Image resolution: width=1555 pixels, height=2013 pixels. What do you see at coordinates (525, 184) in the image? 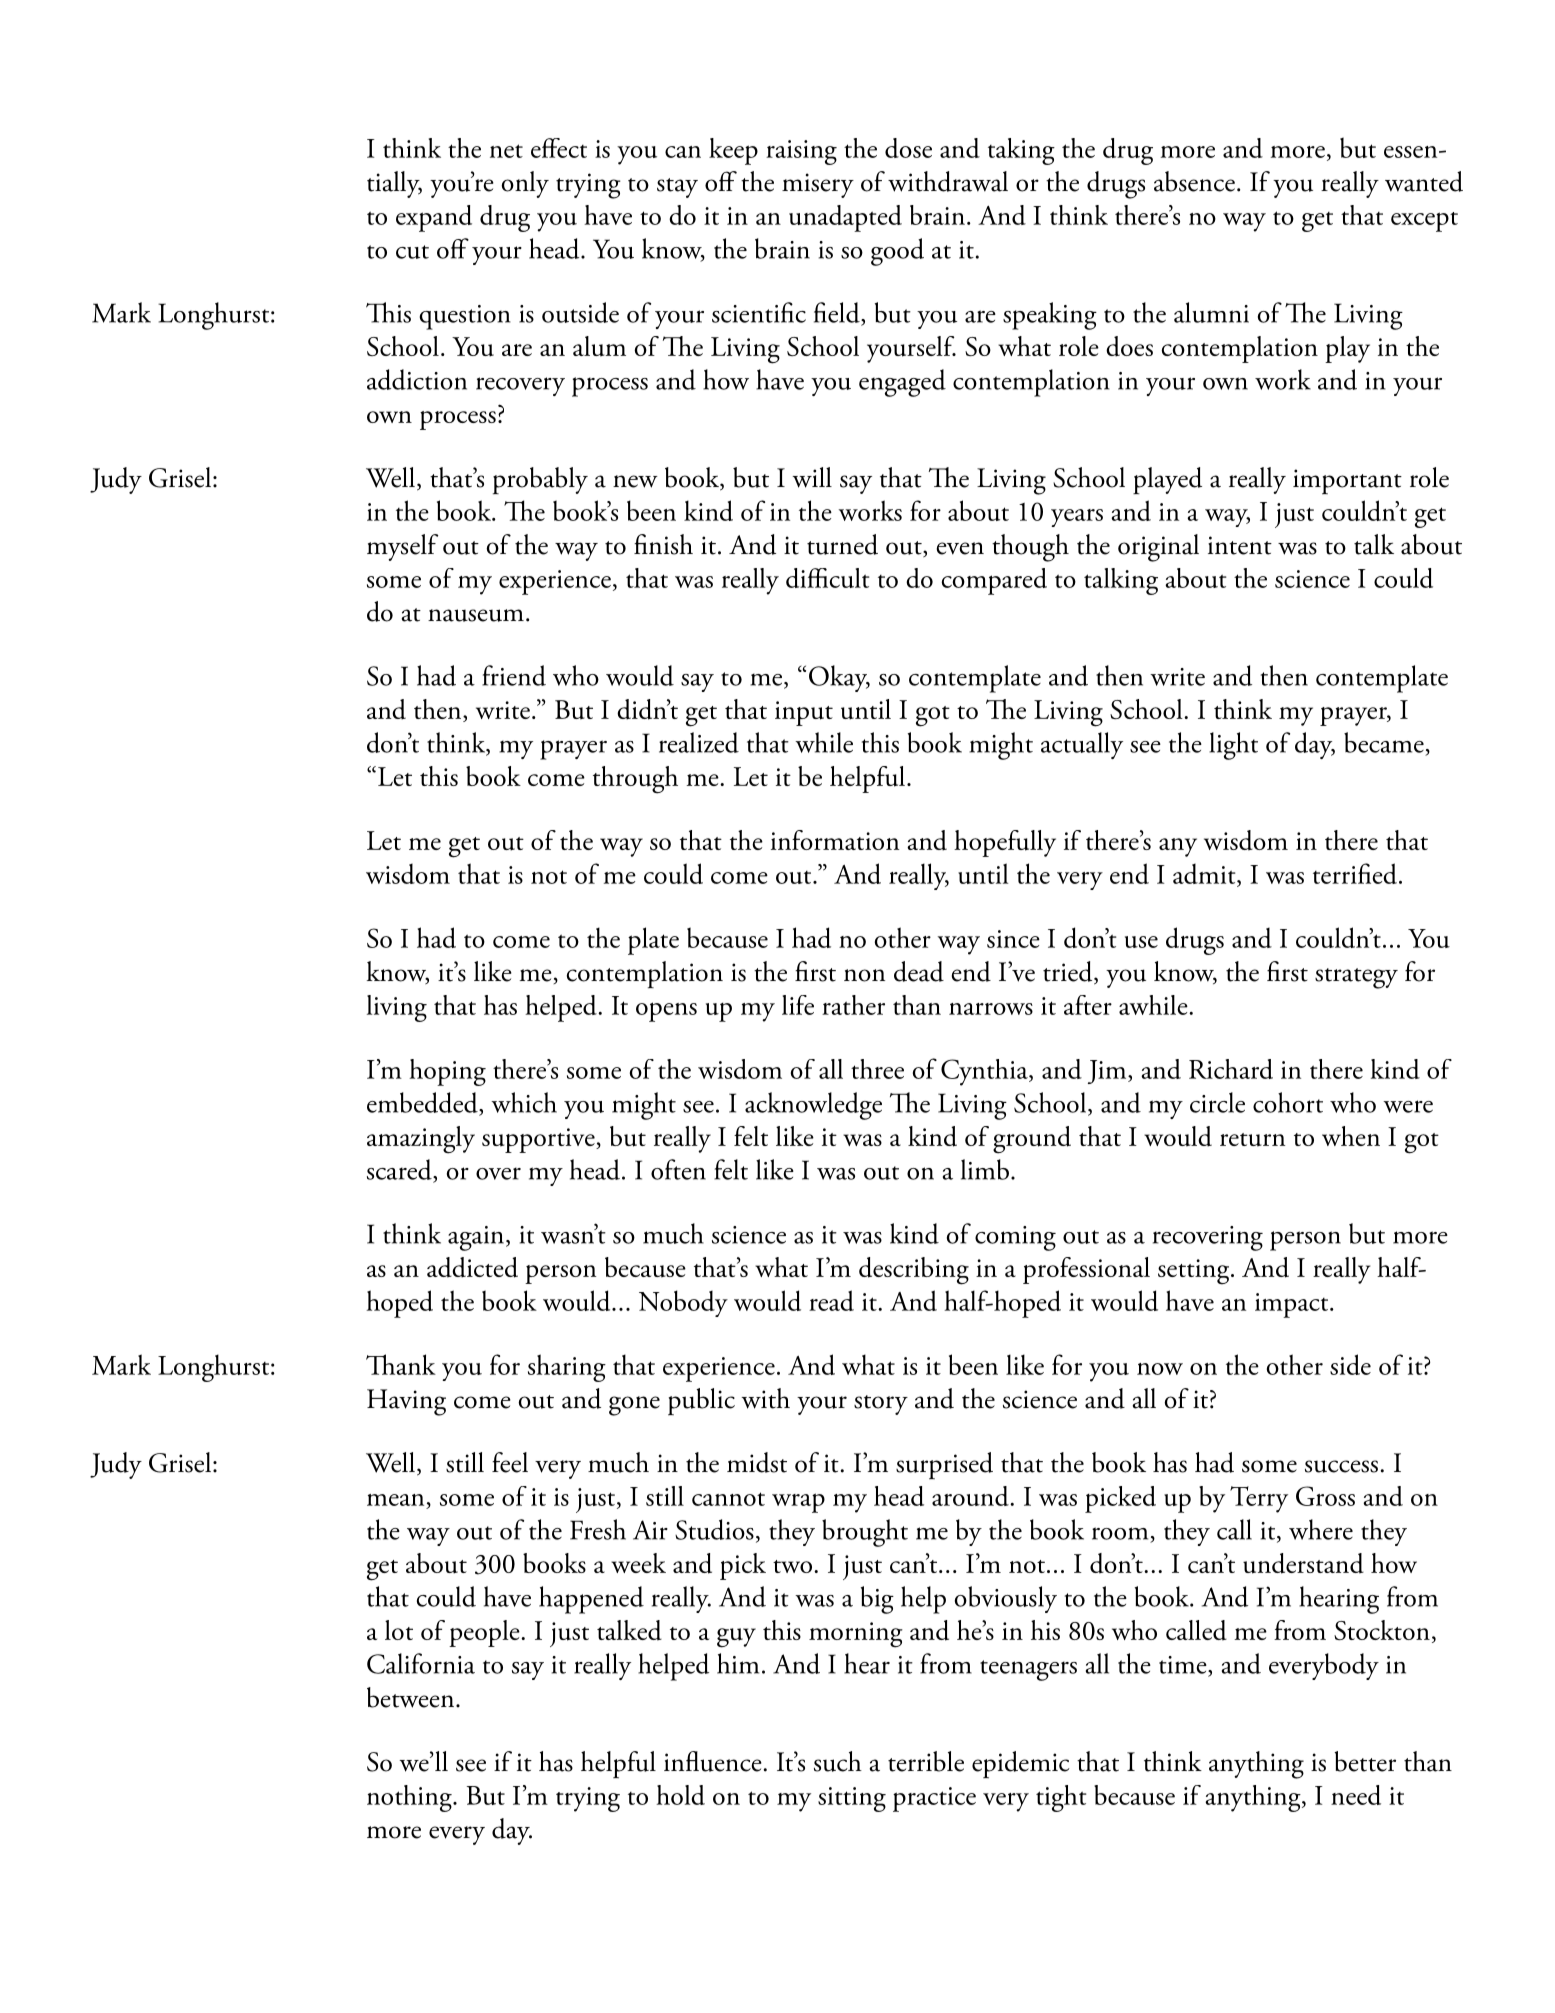
I see `only` at bounding box center [525, 184].
